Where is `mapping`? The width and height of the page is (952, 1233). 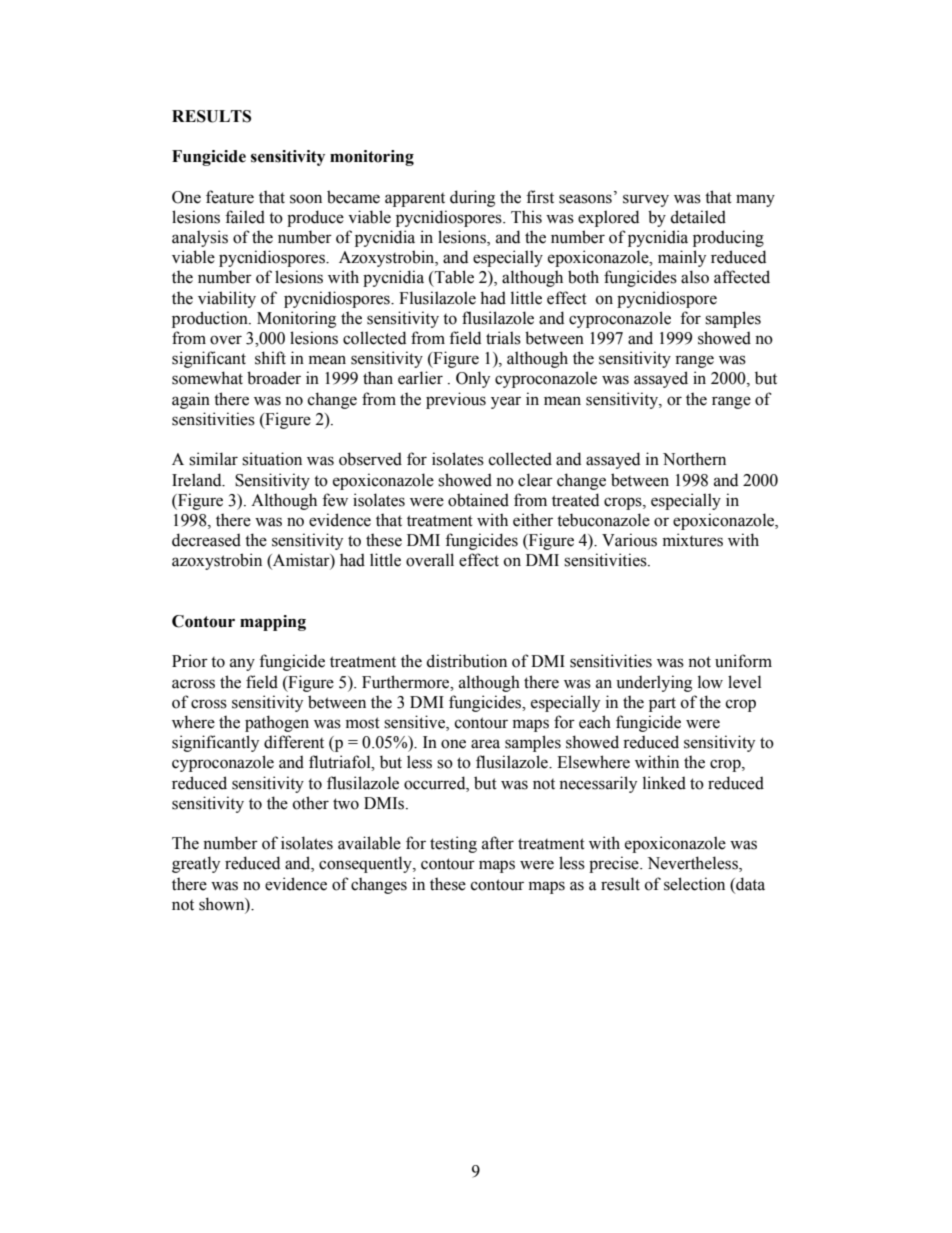
mapping is located at coordinates (273, 623).
